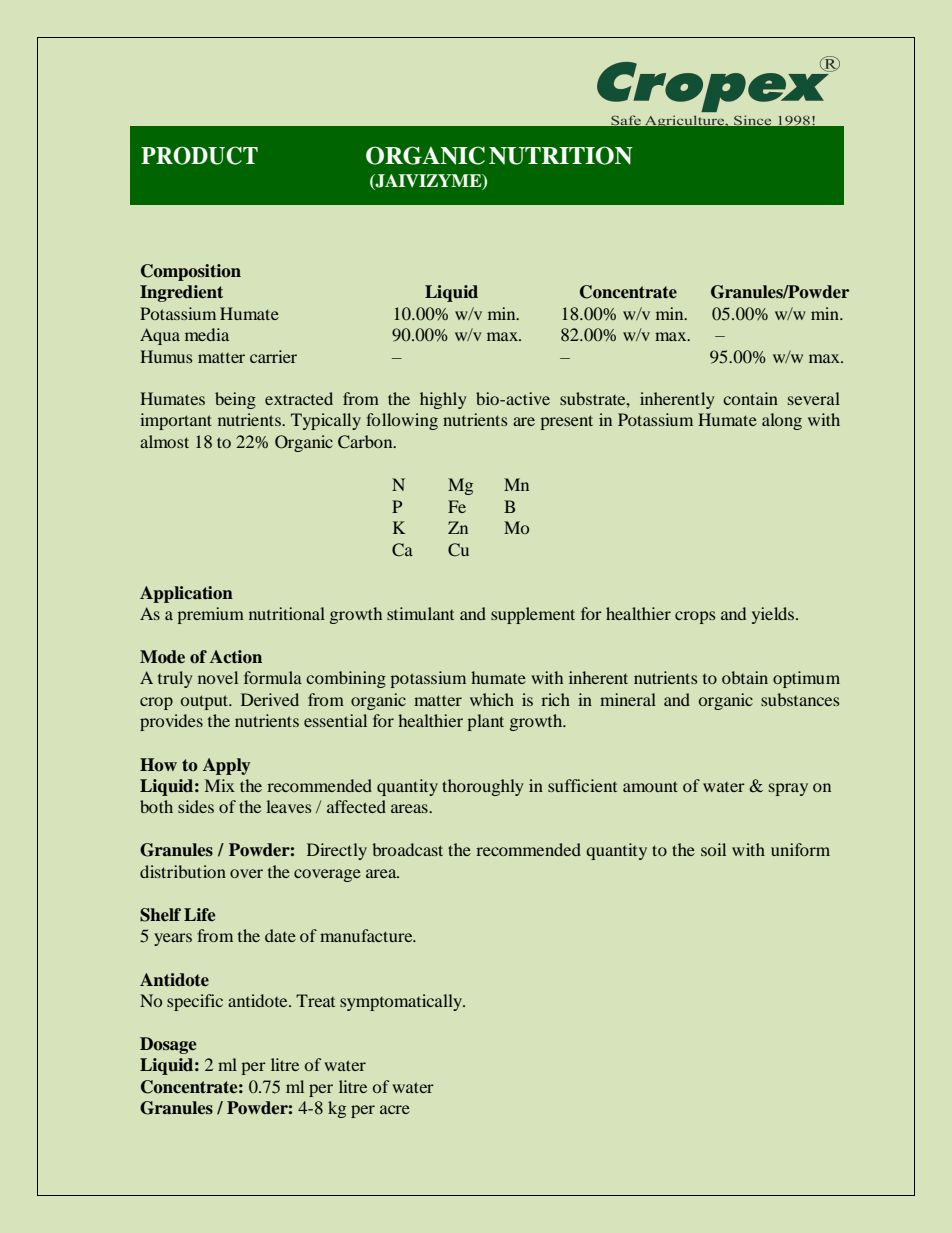 The image size is (952, 1233). What do you see at coordinates (800, 849) in the screenshot?
I see `uniform` at bounding box center [800, 849].
